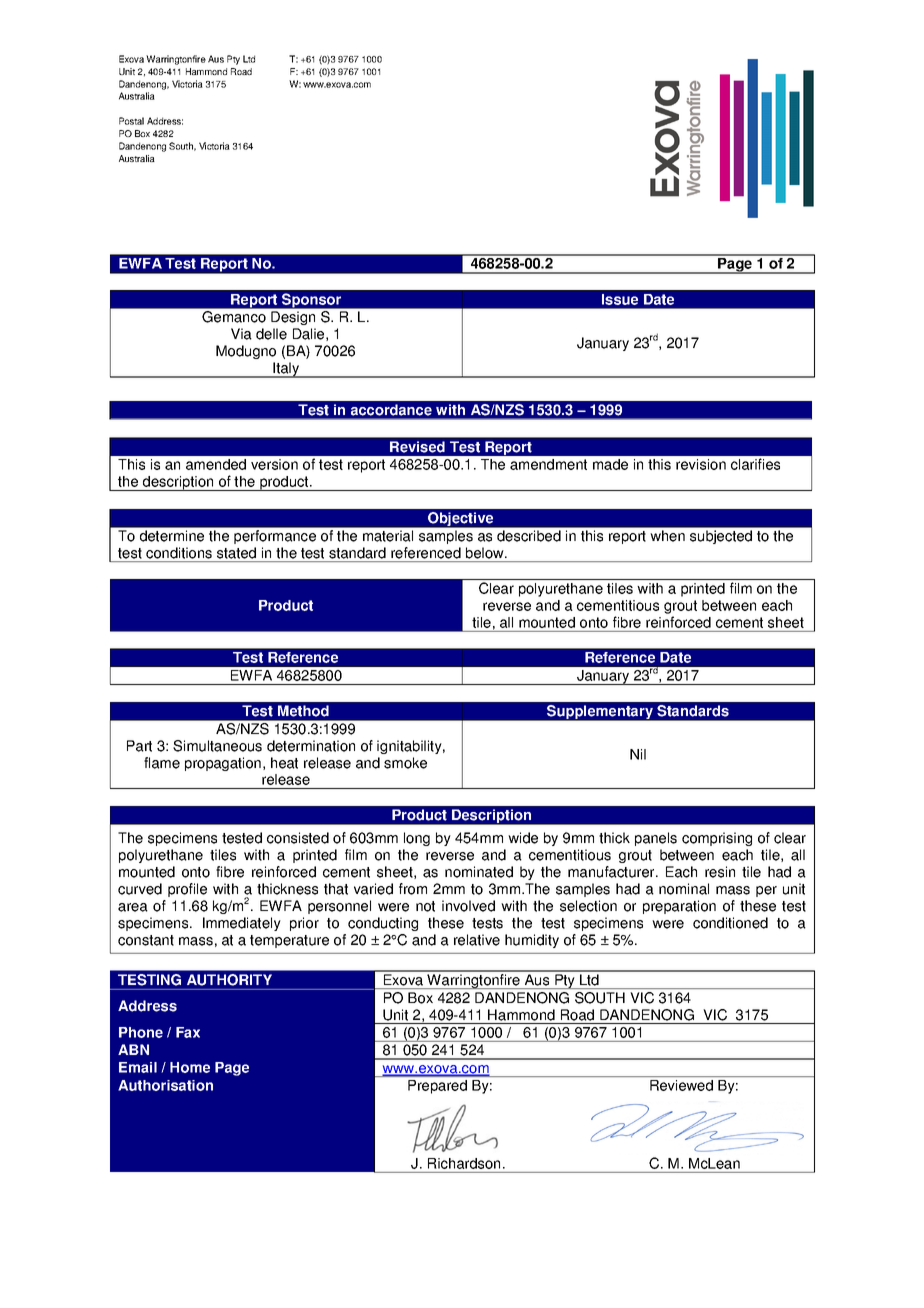 The height and width of the page is (1308, 924). I want to click on delle, so click(271, 334).
